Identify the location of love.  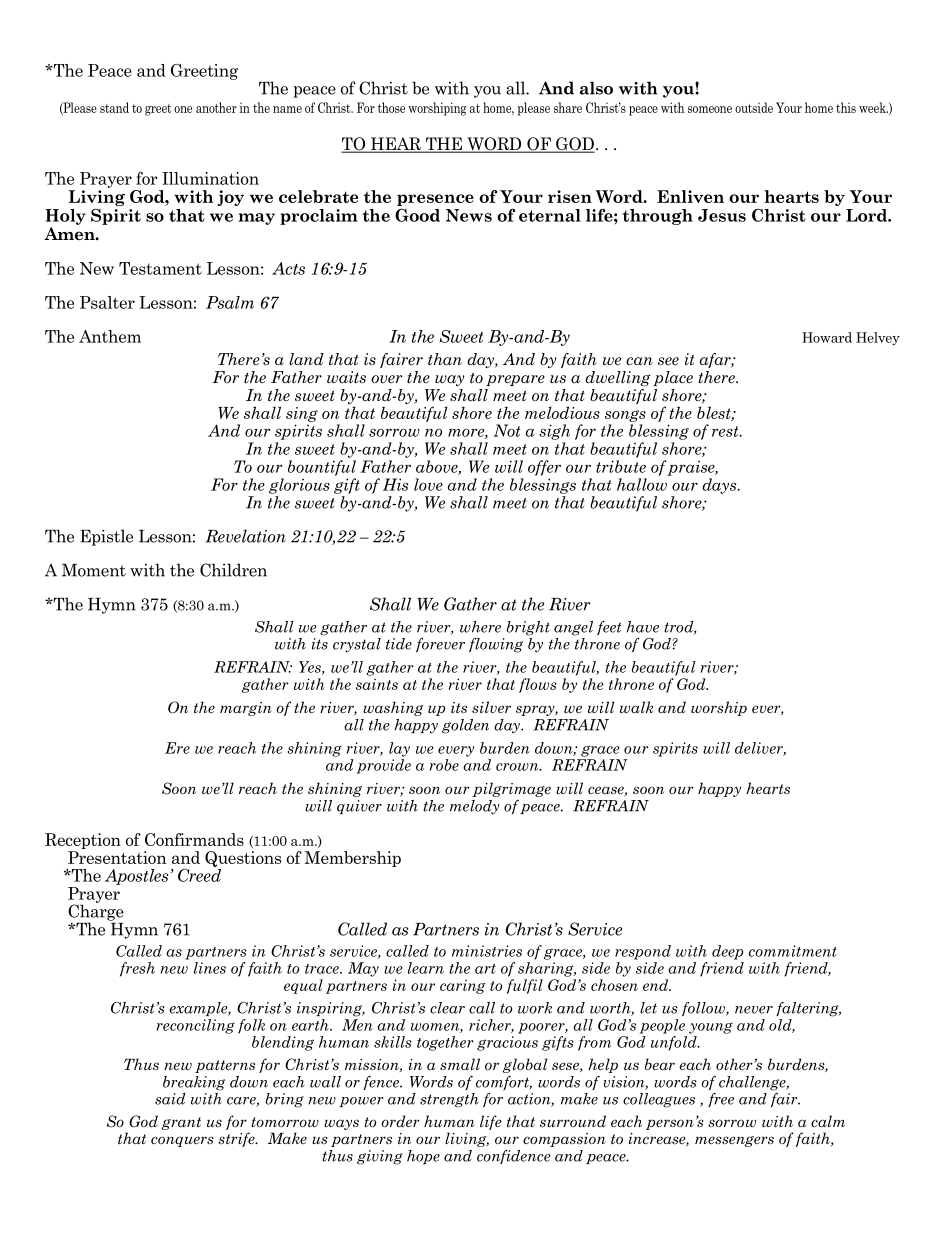
(428, 484).
